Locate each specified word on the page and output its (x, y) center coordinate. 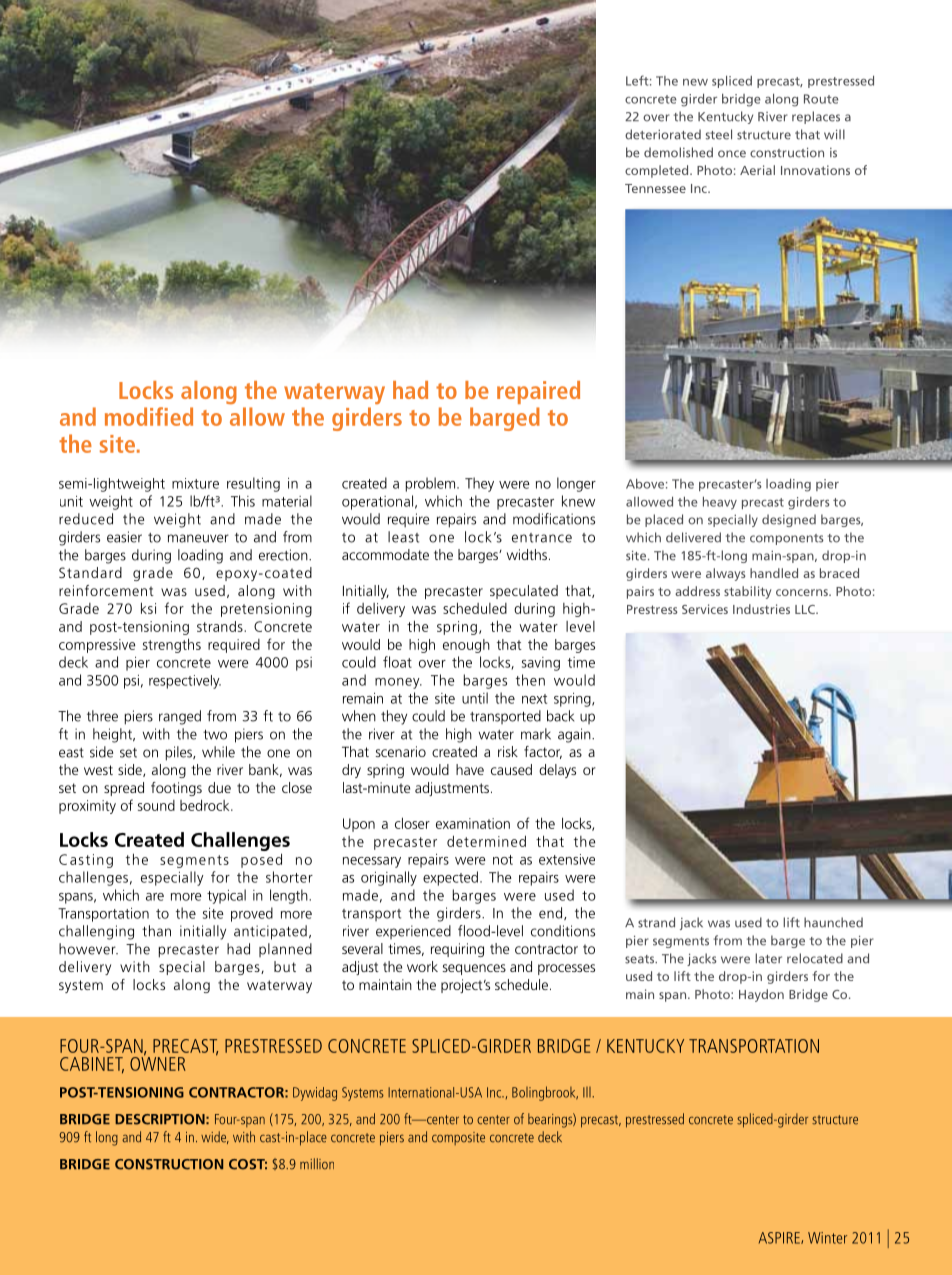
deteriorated (663, 134)
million (317, 1163)
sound (156, 805)
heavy (720, 503)
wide (215, 1137)
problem (432, 484)
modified (149, 416)
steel (719, 134)
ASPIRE (780, 1238)
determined (486, 841)
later (768, 958)
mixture (195, 483)
